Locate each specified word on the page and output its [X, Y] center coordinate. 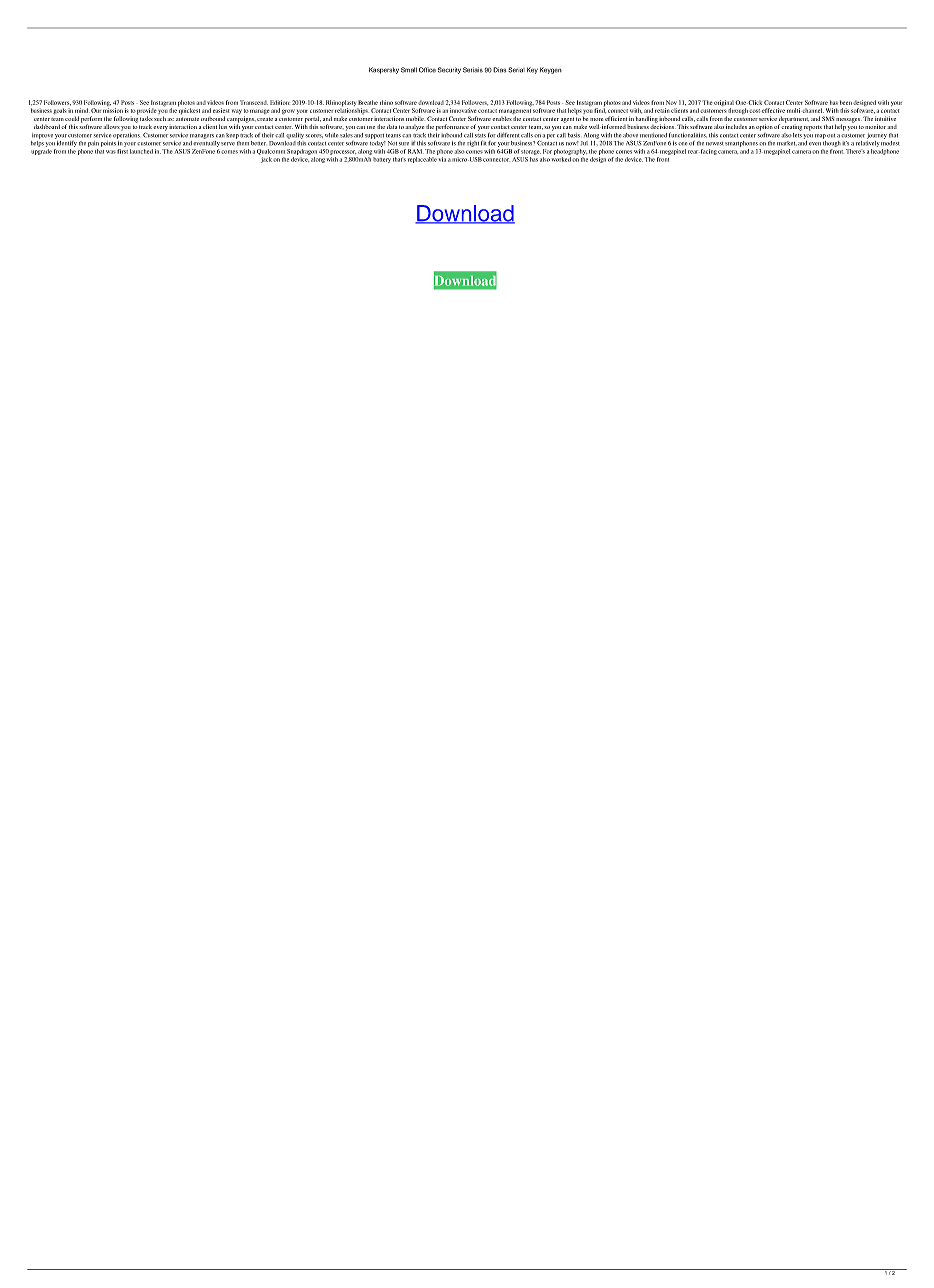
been [846, 102]
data [392, 127]
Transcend [254, 102]
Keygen [551, 70]
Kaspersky [384, 70]
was [111, 152]
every [160, 128]
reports [813, 128]
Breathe [368, 102]
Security [449, 70]
